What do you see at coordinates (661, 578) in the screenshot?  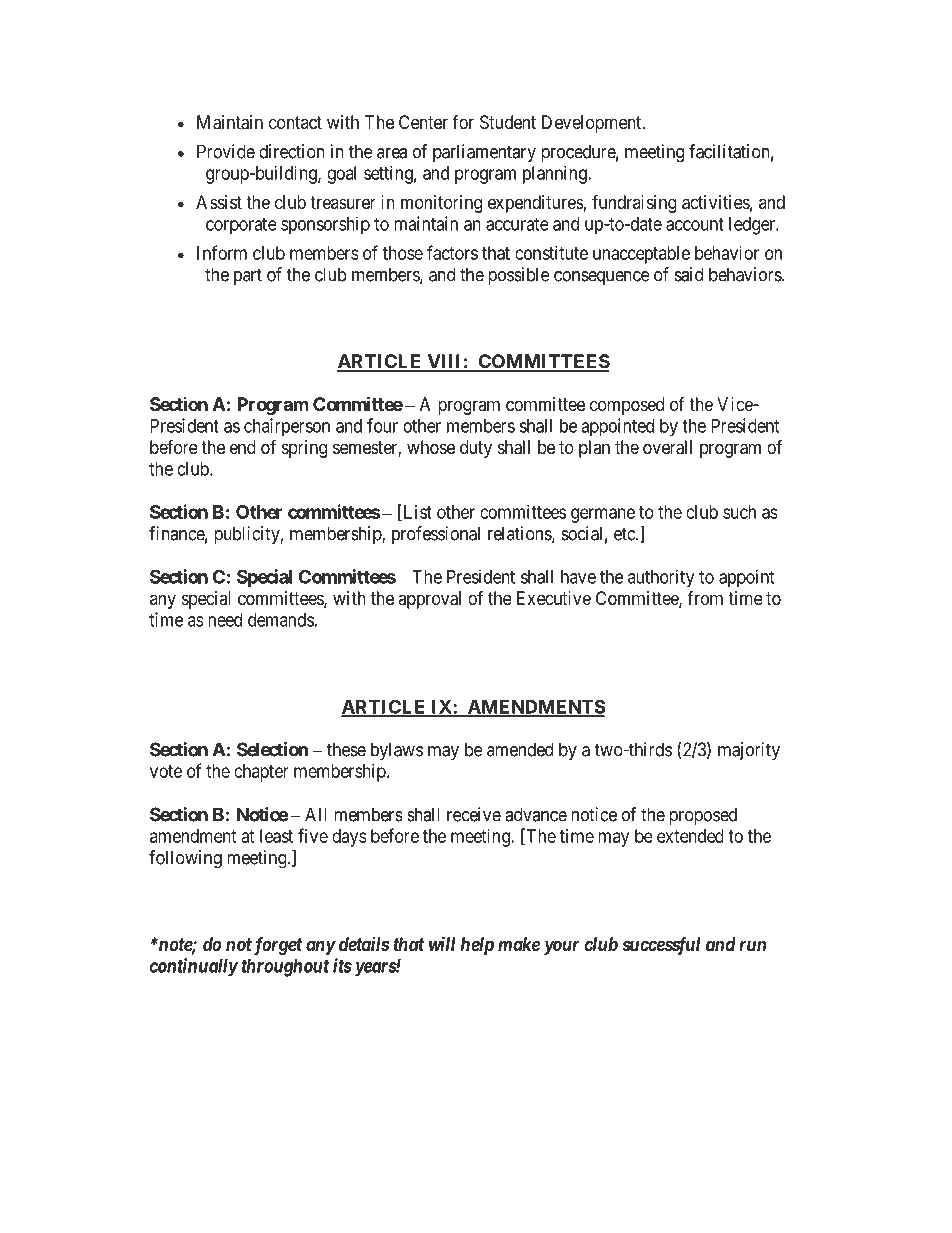 I see `authority` at bounding box center [661, 578].
